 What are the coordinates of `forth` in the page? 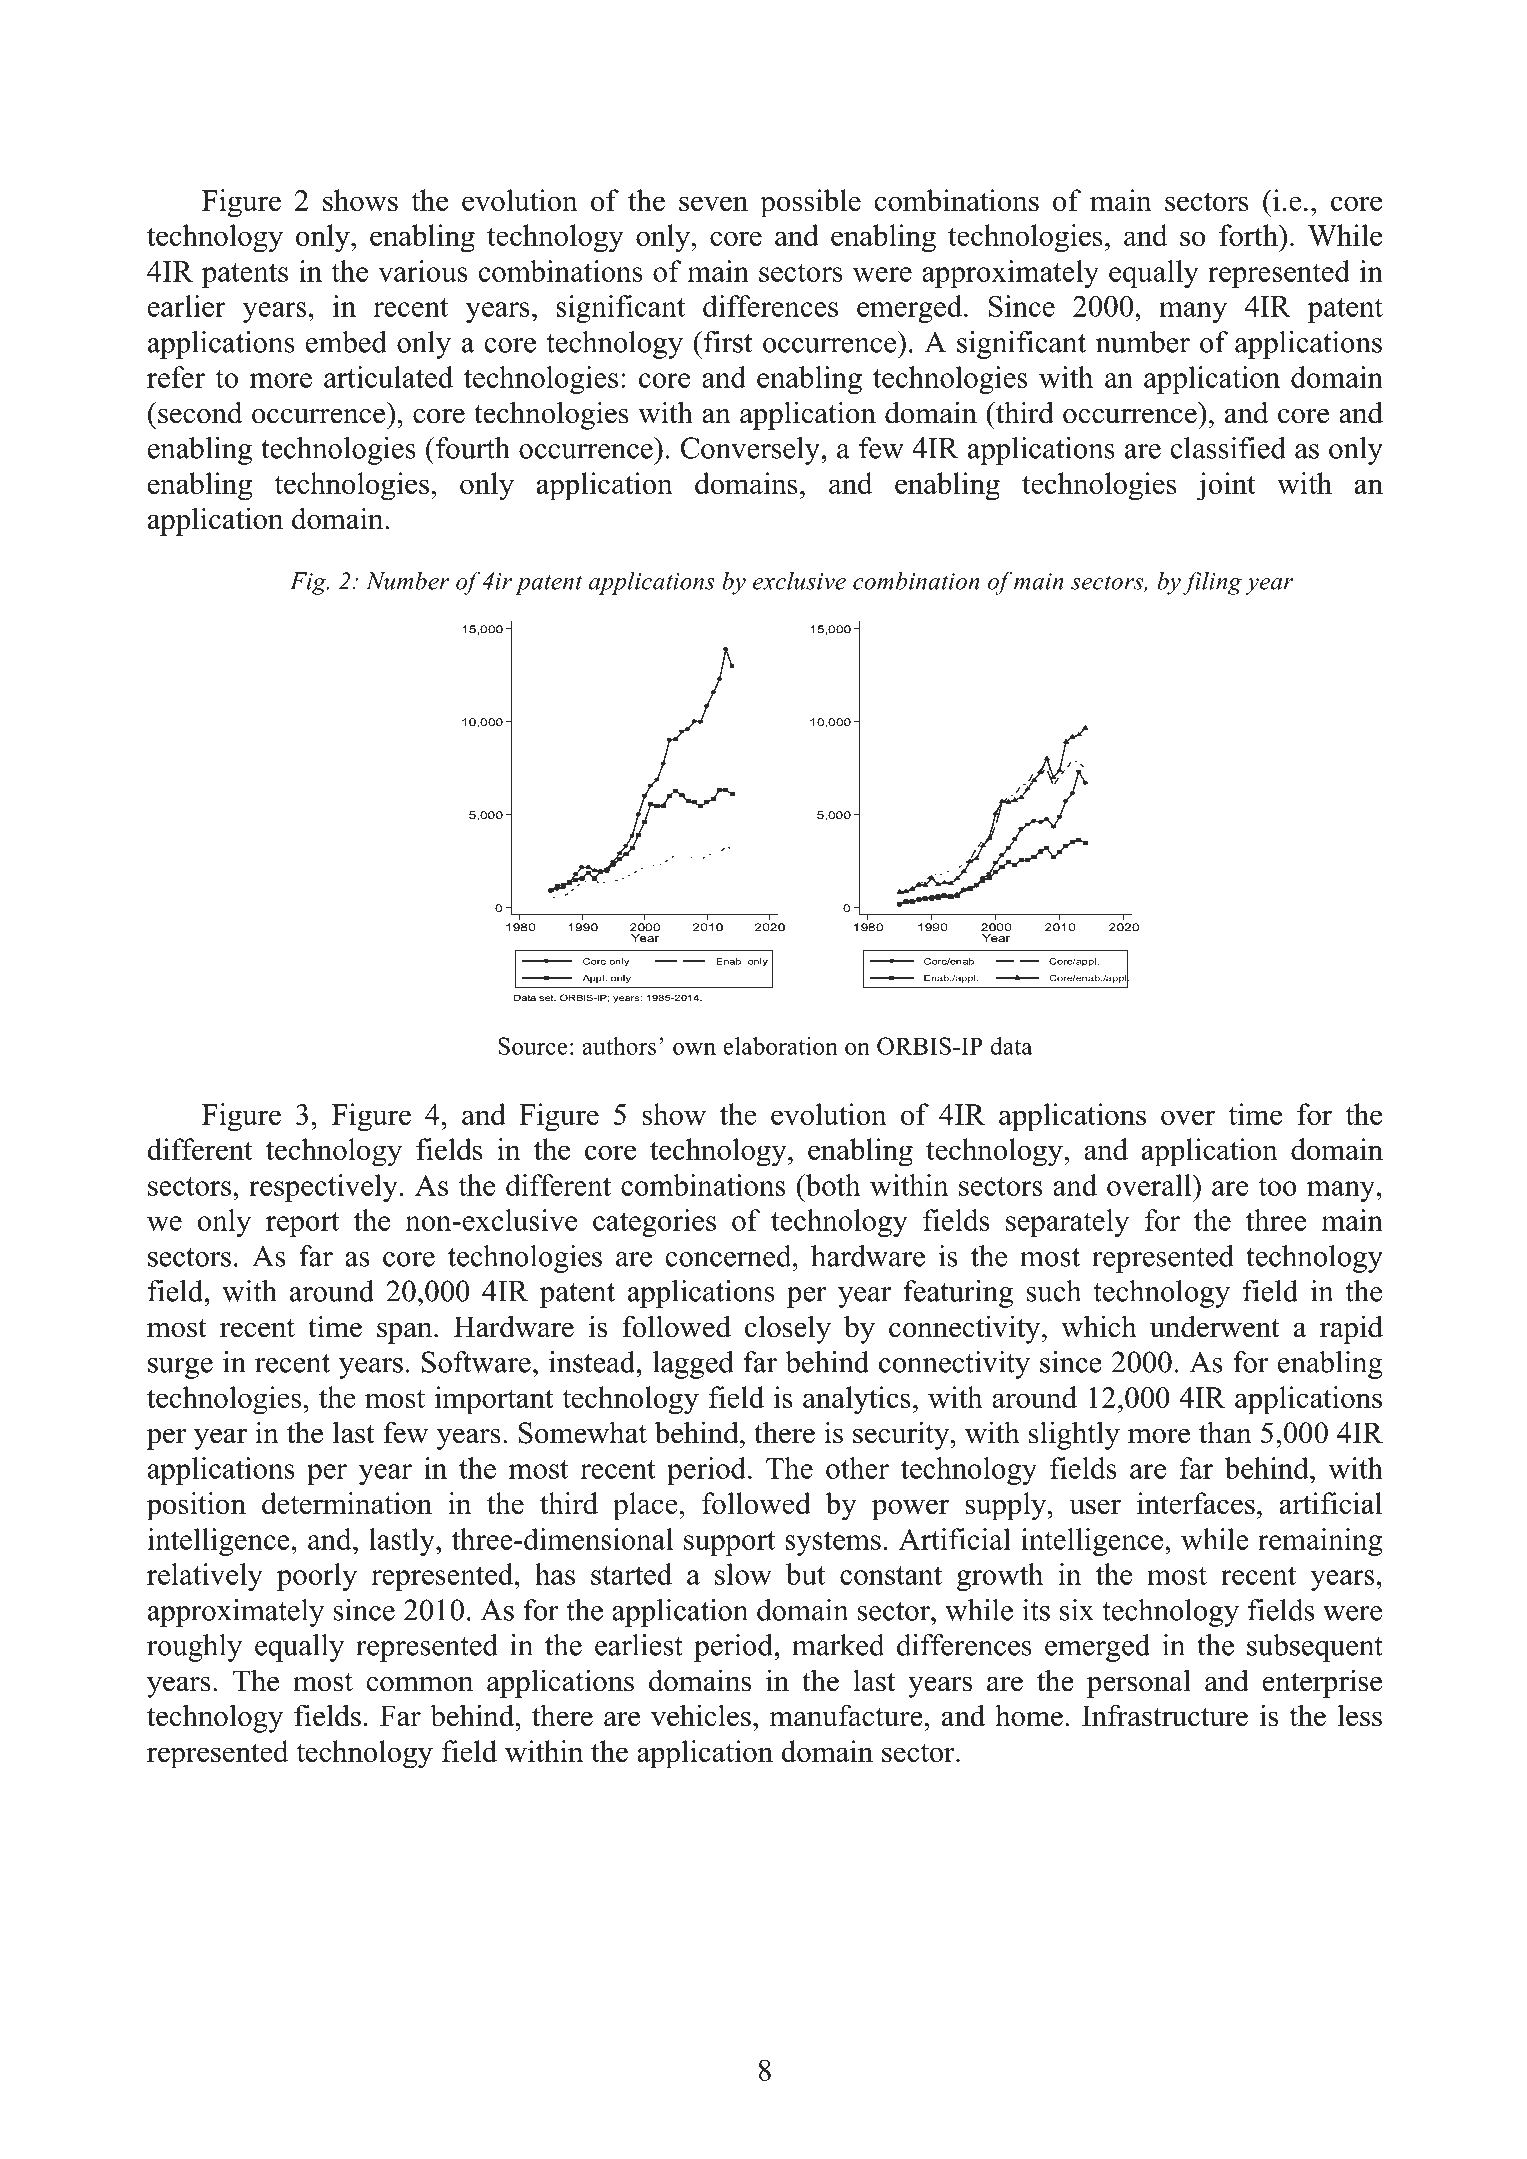 It's located at (1249, 235).
